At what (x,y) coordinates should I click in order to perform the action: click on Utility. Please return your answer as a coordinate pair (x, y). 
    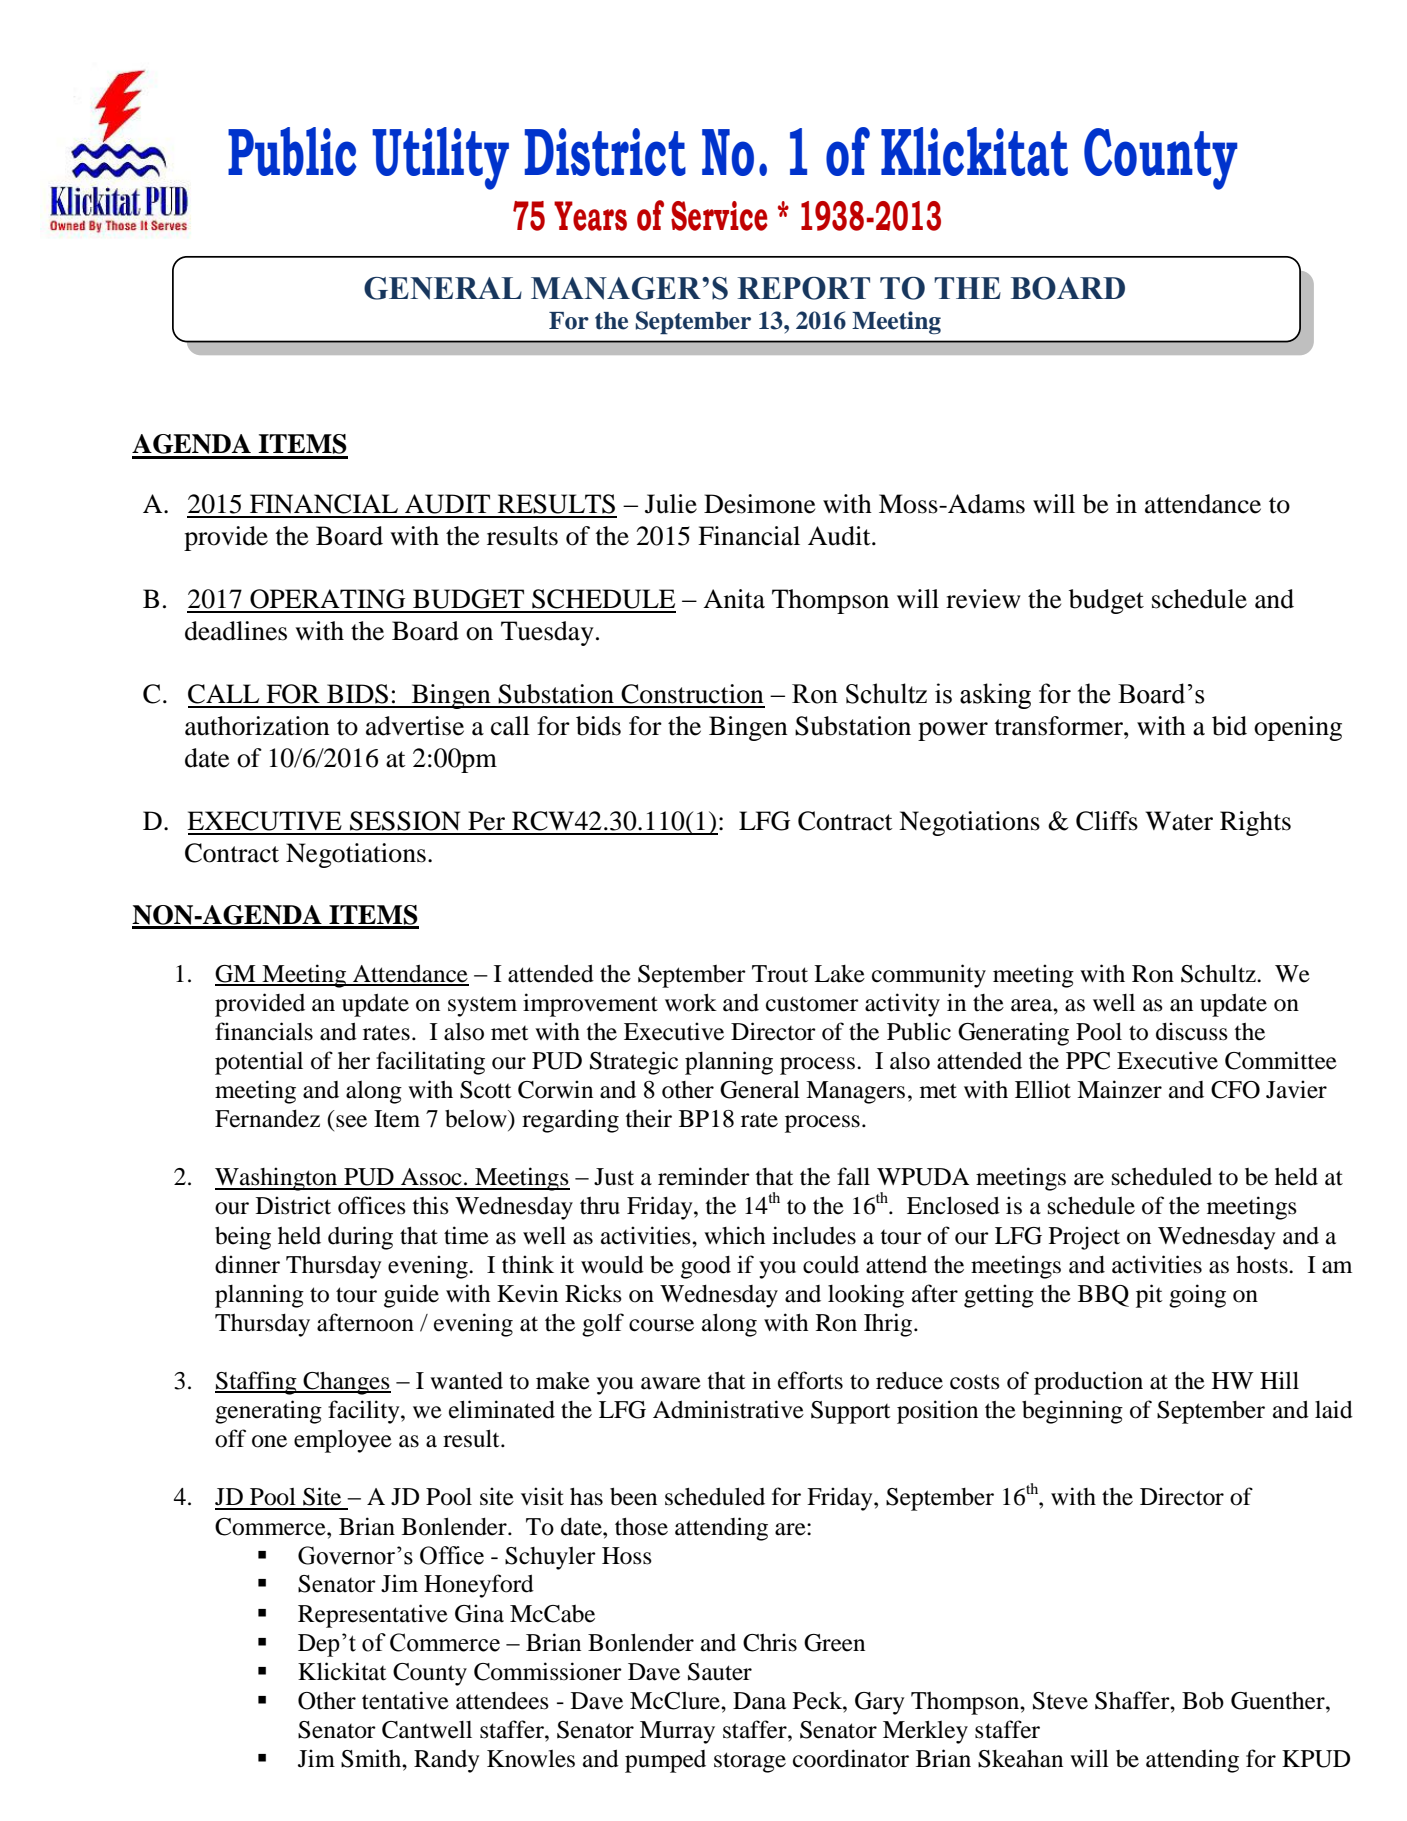
    Looking at the image, I should click on (440, 158).
